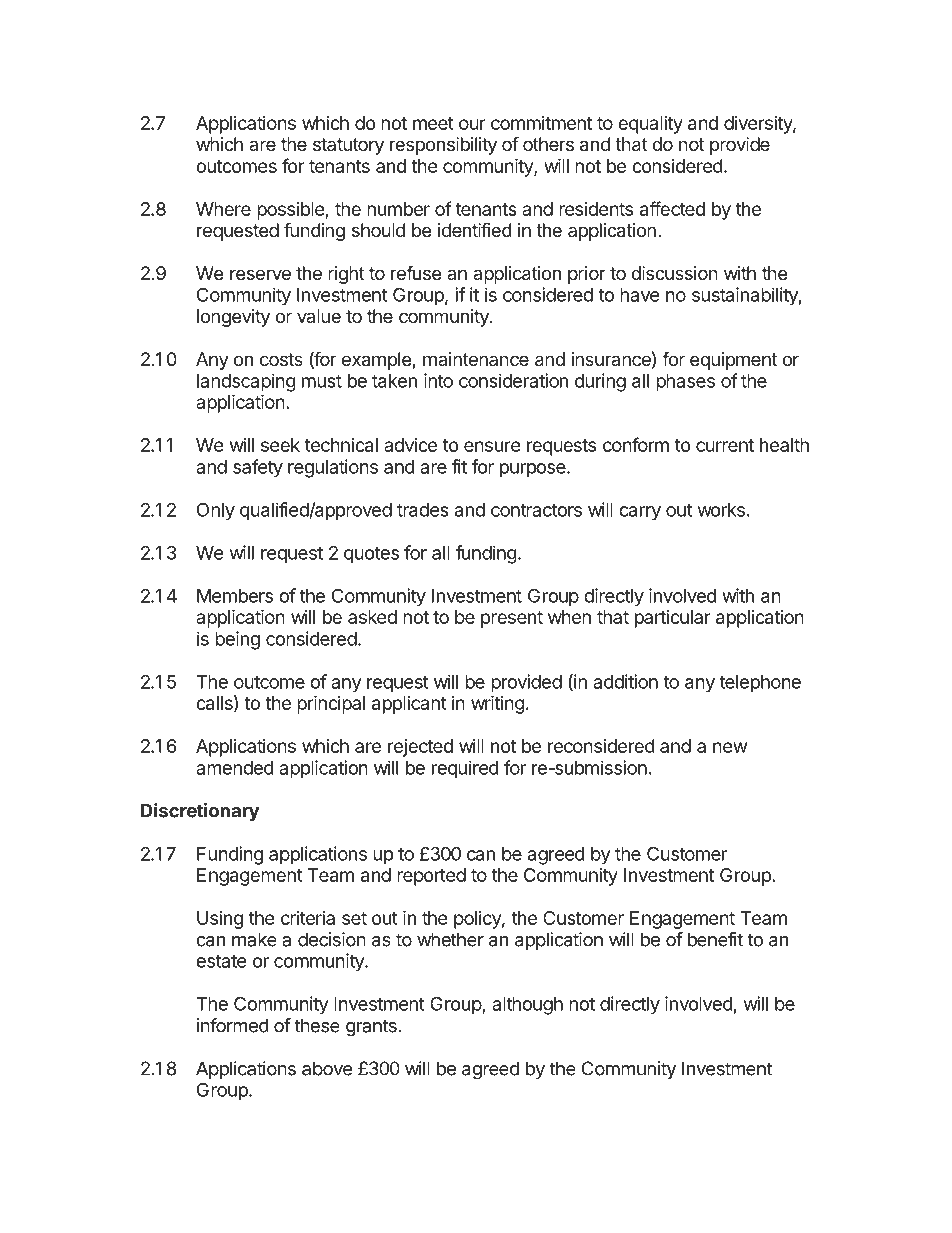 Image resolution: width=952 pixels, height=1233 pixels. I want to click on equipment, so click(733, 361).
